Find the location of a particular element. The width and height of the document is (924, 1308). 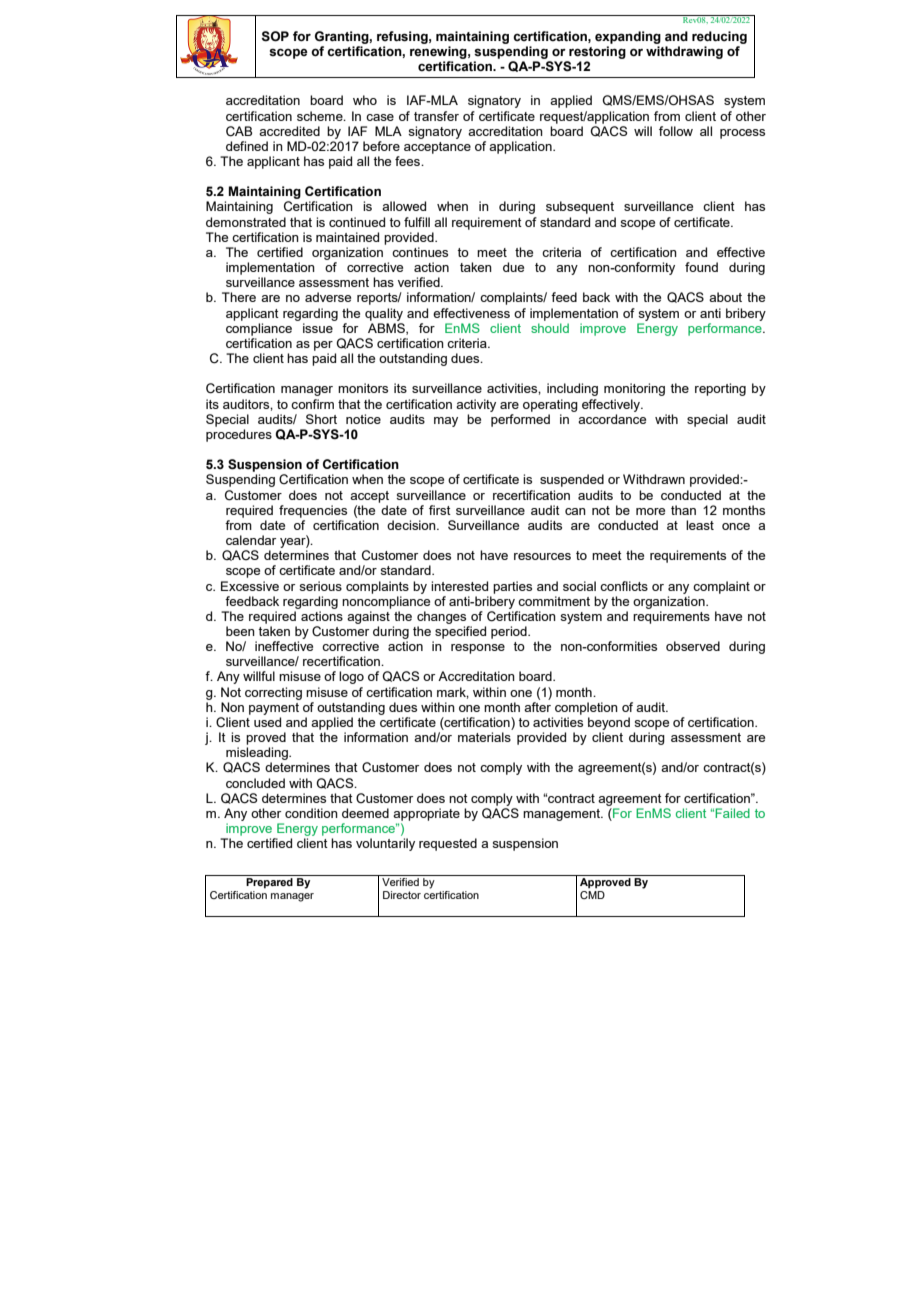

about is located at coordinates (725, 297).
